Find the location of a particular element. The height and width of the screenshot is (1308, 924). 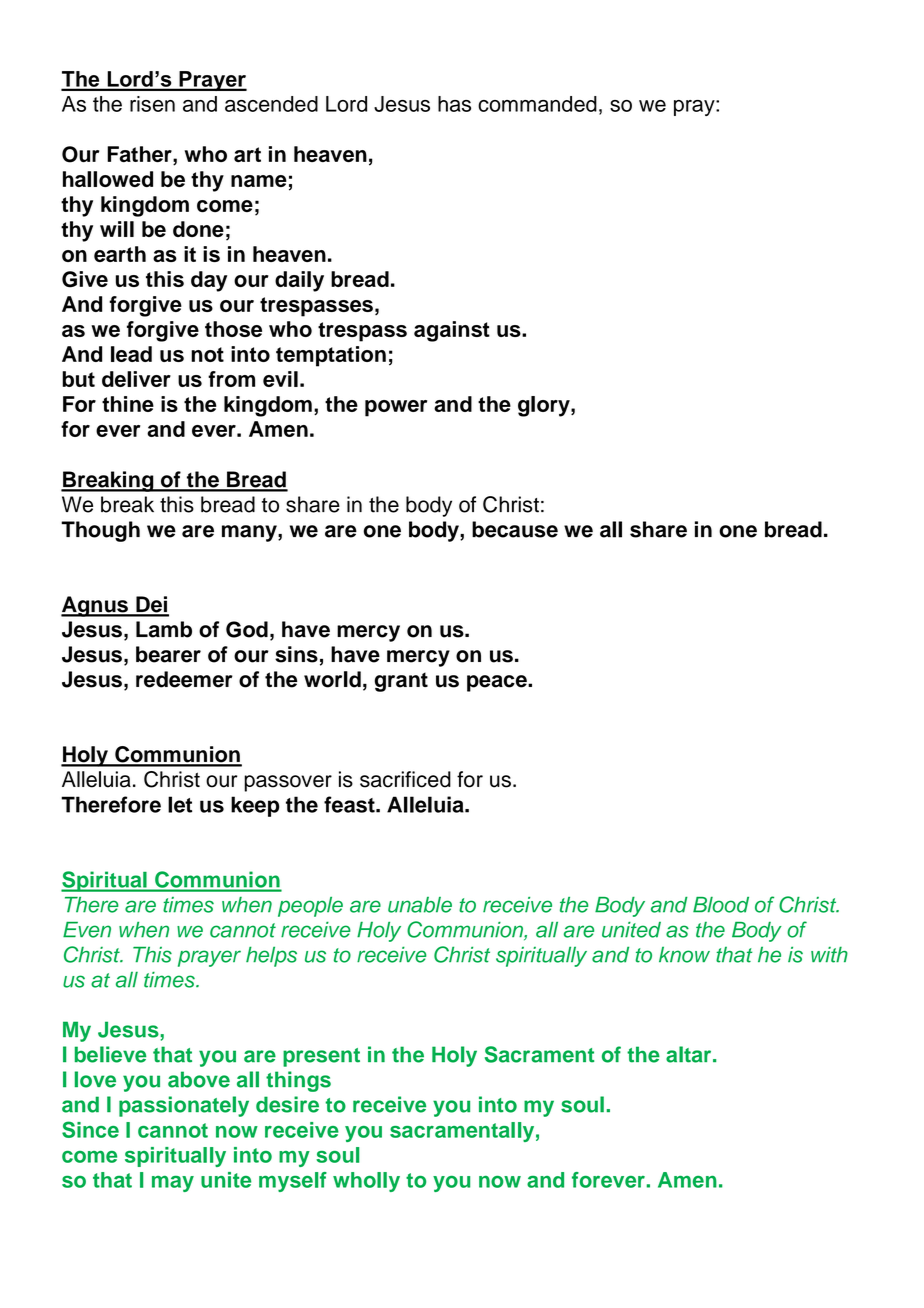

because is located at coordinates (515, 529).
